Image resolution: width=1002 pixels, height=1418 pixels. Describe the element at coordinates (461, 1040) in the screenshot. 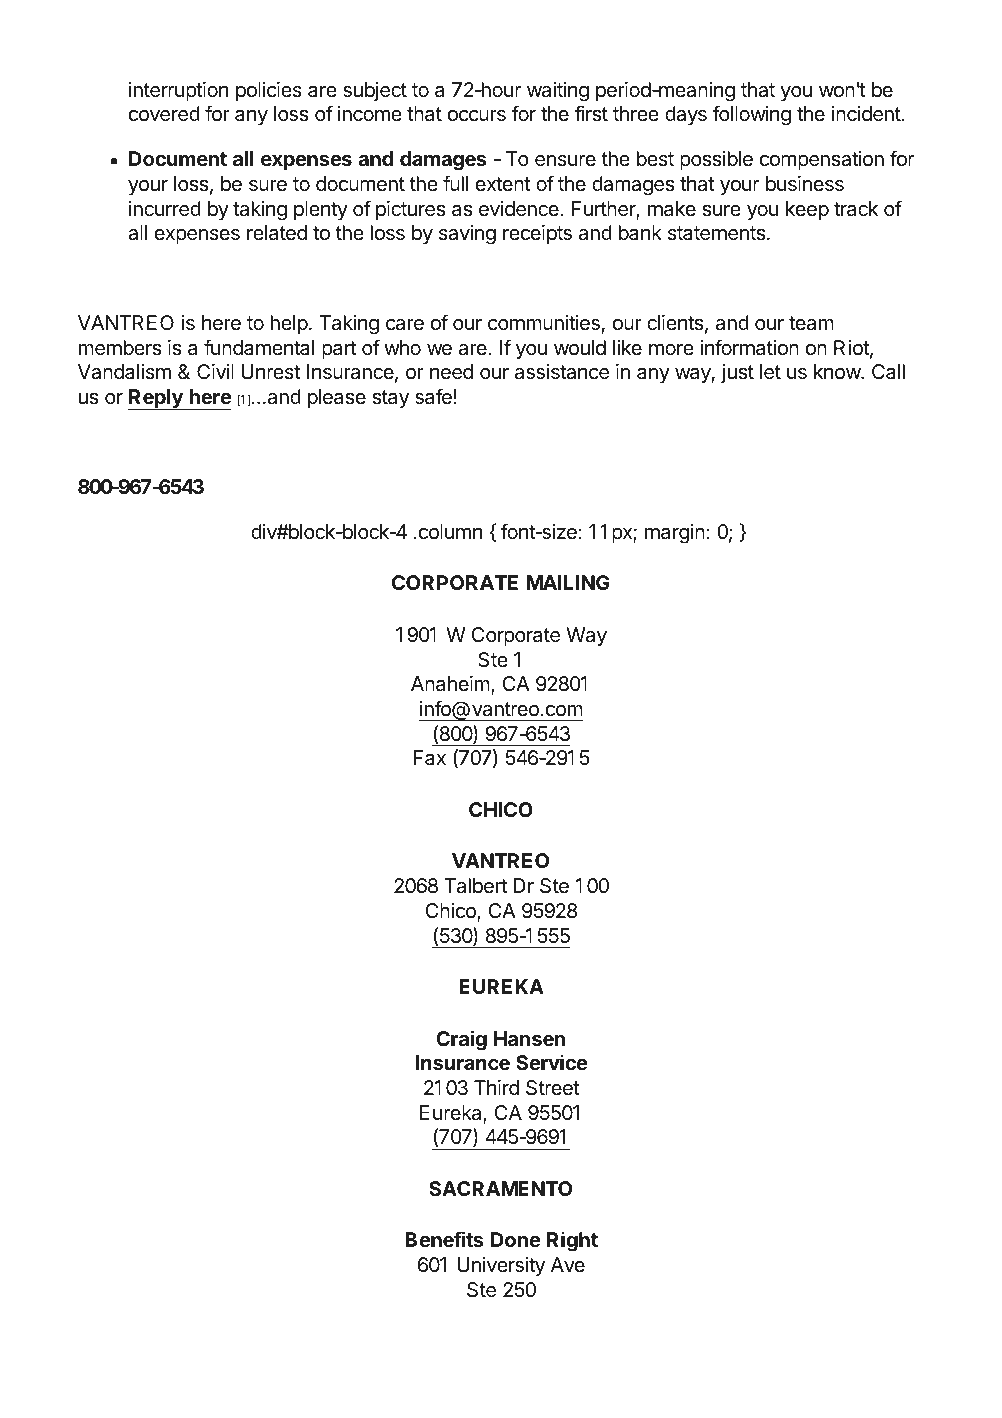

I see `Craig` at that location.
